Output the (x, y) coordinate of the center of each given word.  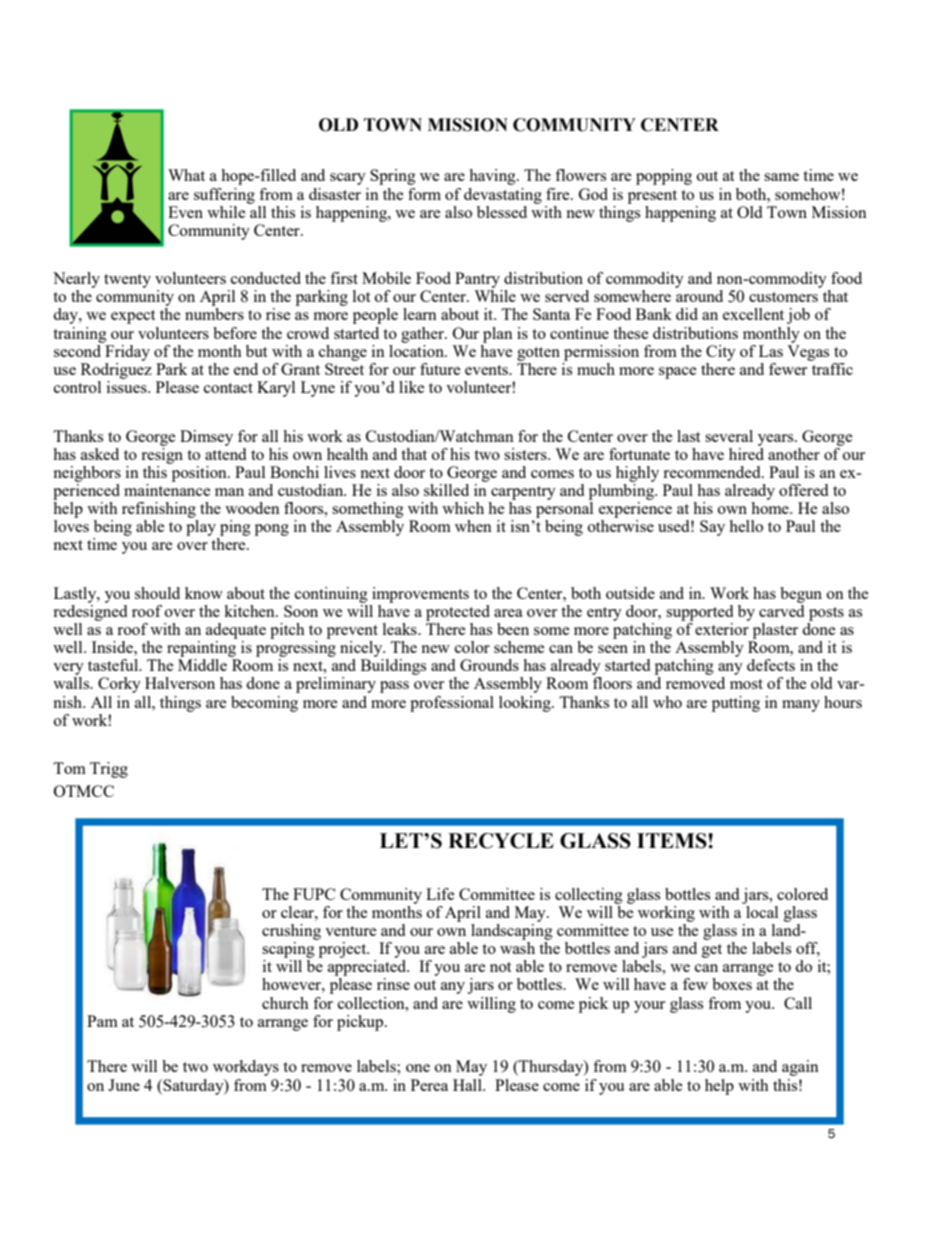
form (424, 194)
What (186, 175)
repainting (202, 647)
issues (128, 387)
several (729, 436)
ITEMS (673, 841)
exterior (722, 627)
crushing (291, 932)
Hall (468, 1085)
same (781, 177)
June (124, 1085)
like (412, 387)
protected (458, 613)
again (800, 1068)
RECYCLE (501, 841)
